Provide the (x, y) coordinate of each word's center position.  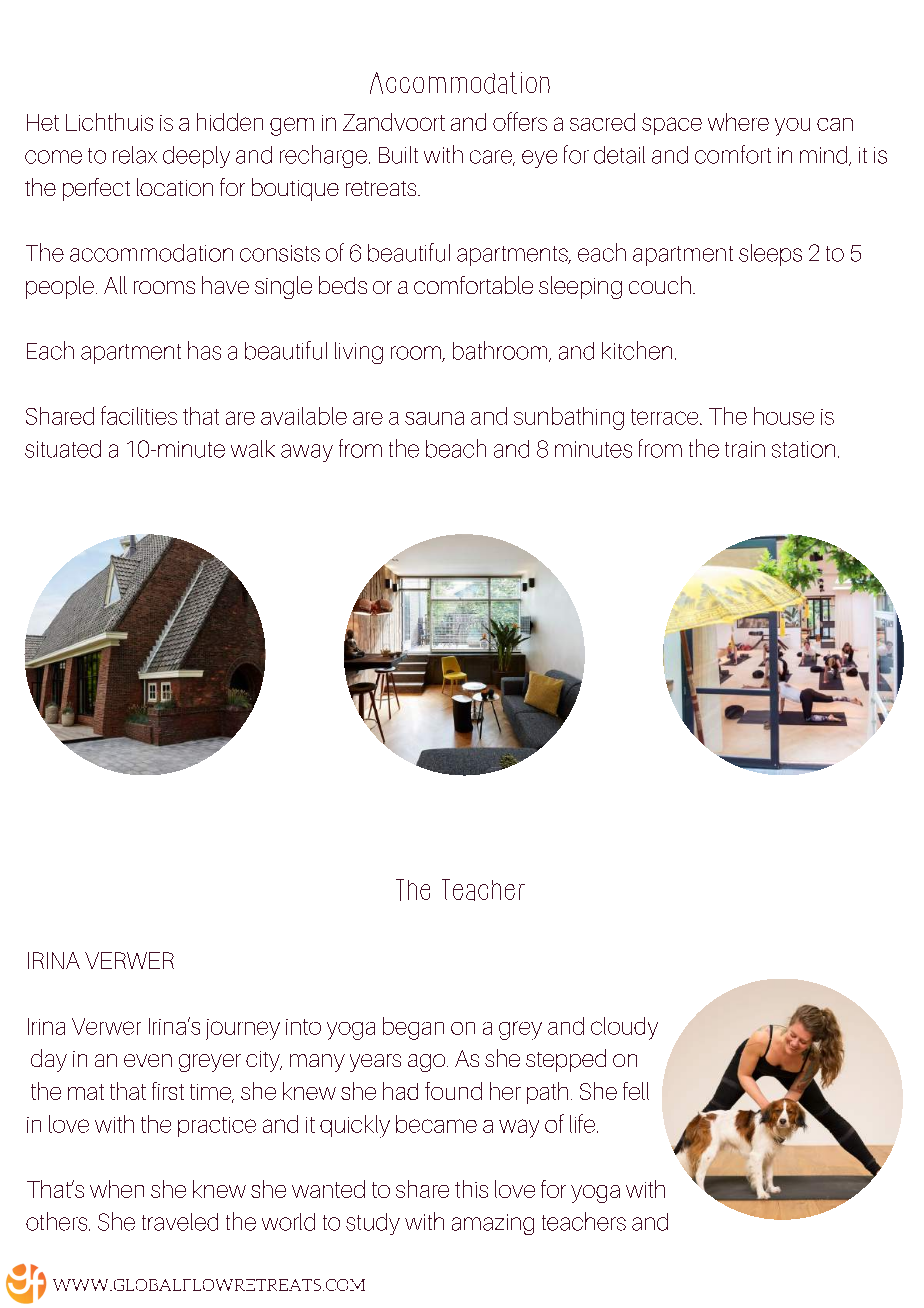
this (471, 1189)
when (117, 1189)
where (738, 122)
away (307, 453)
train (745, 449)
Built (398, 155)
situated (63, 449)
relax (135, 155)
